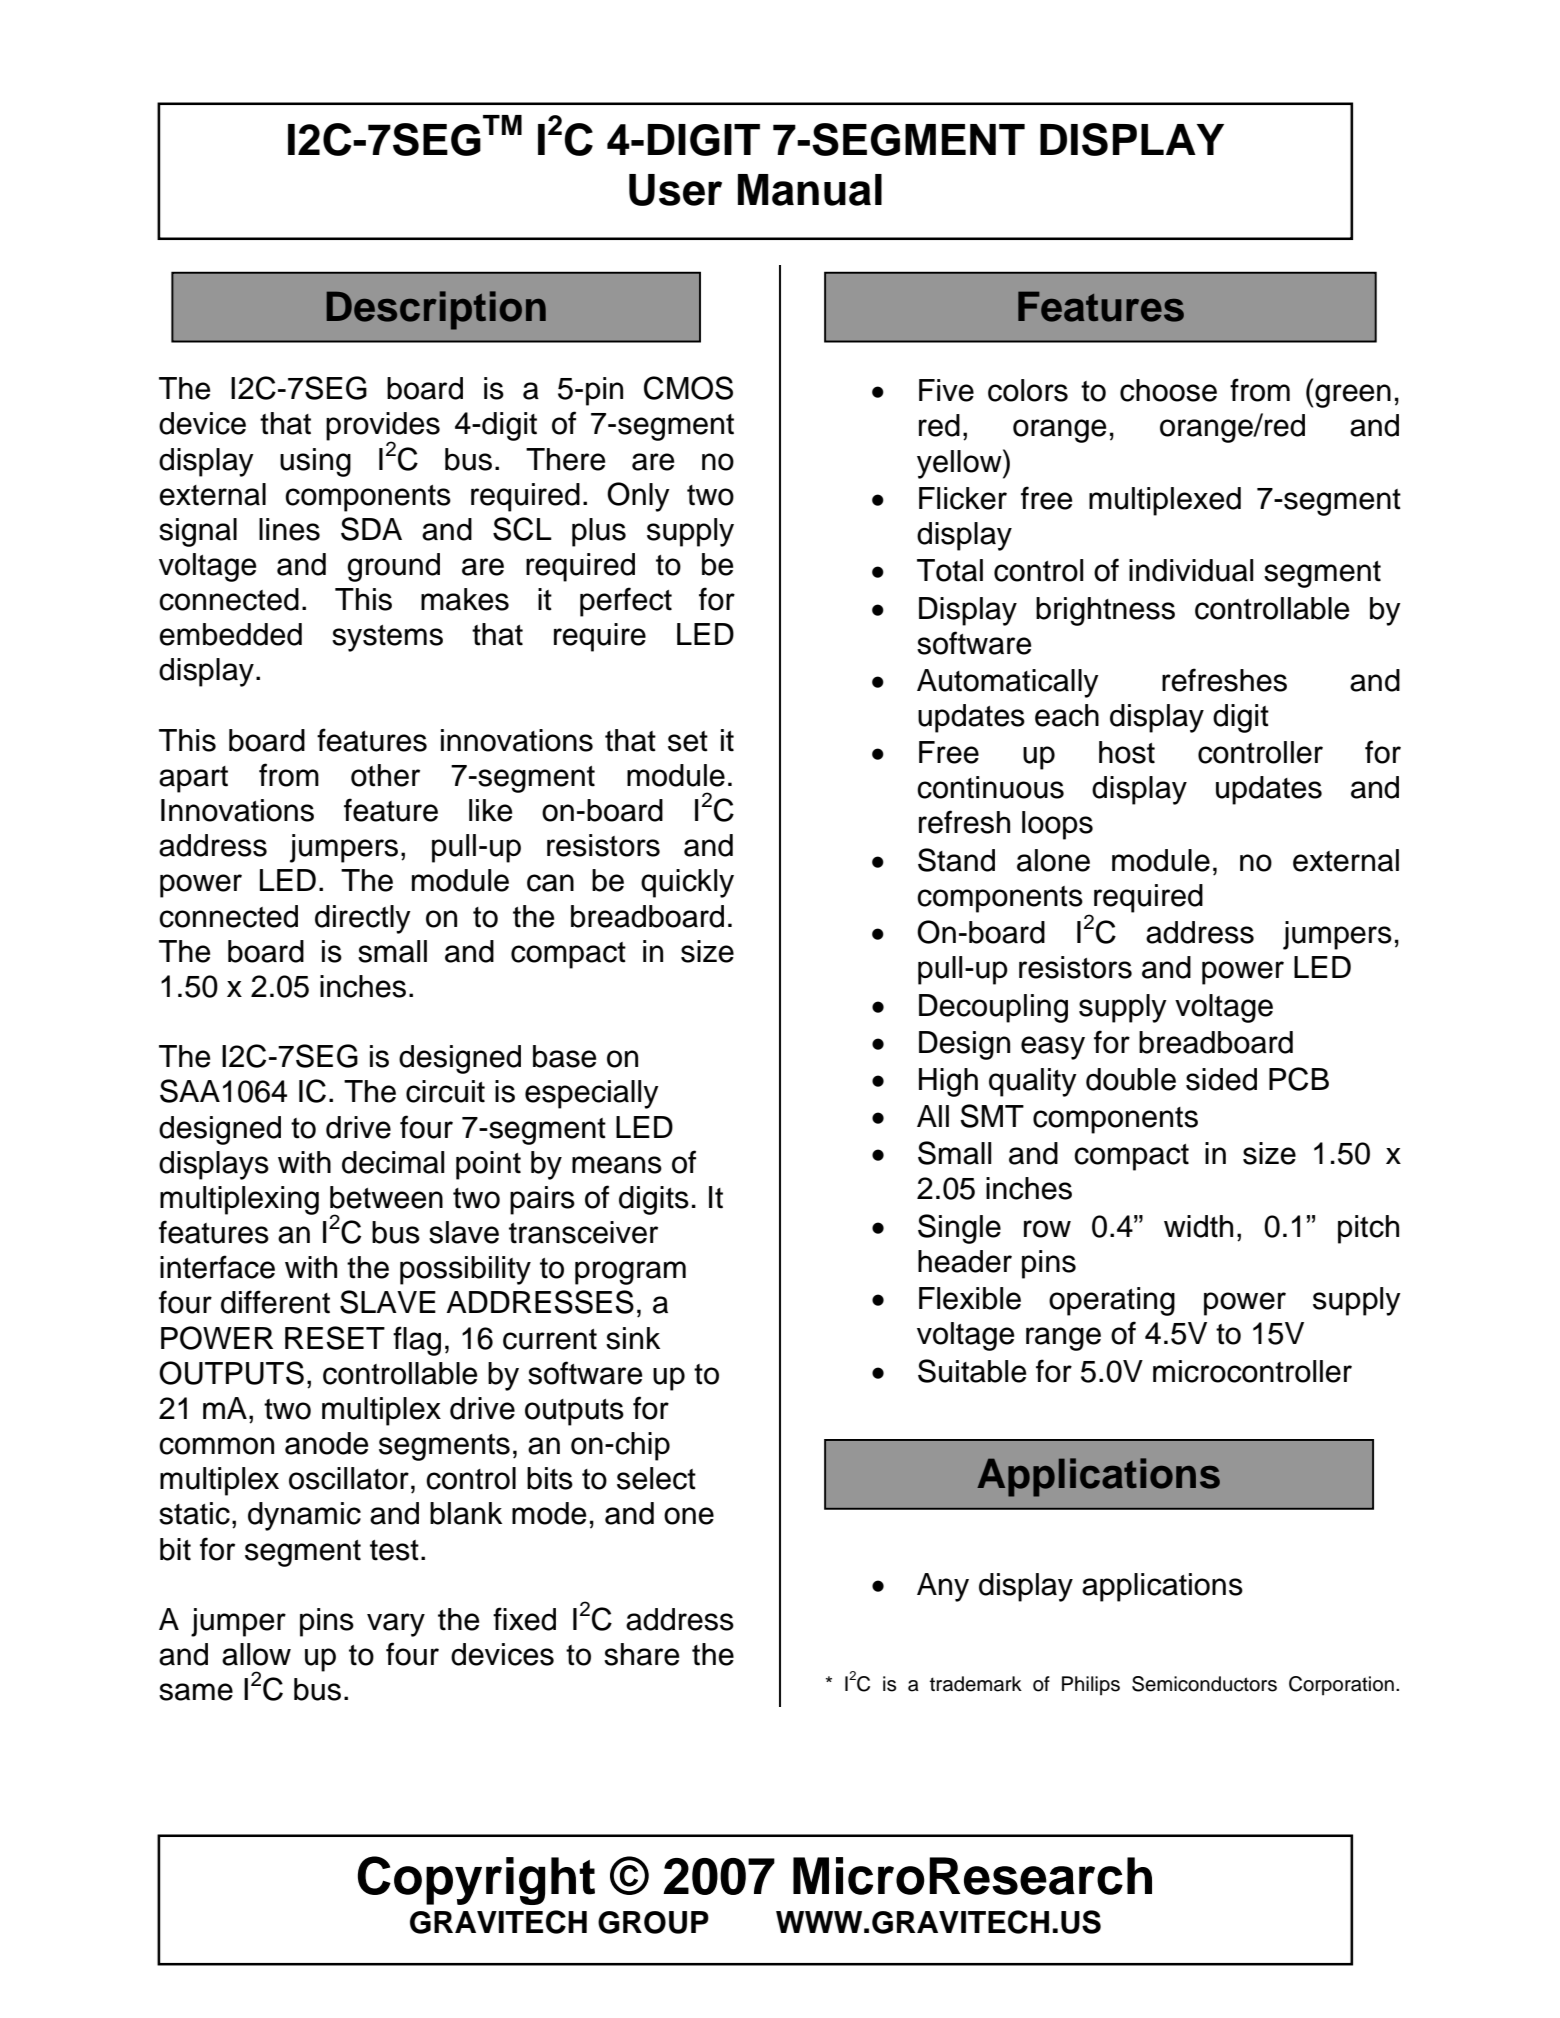  Describe the element at coordinates (436, 310) in the document. I see `Description` at that location.
